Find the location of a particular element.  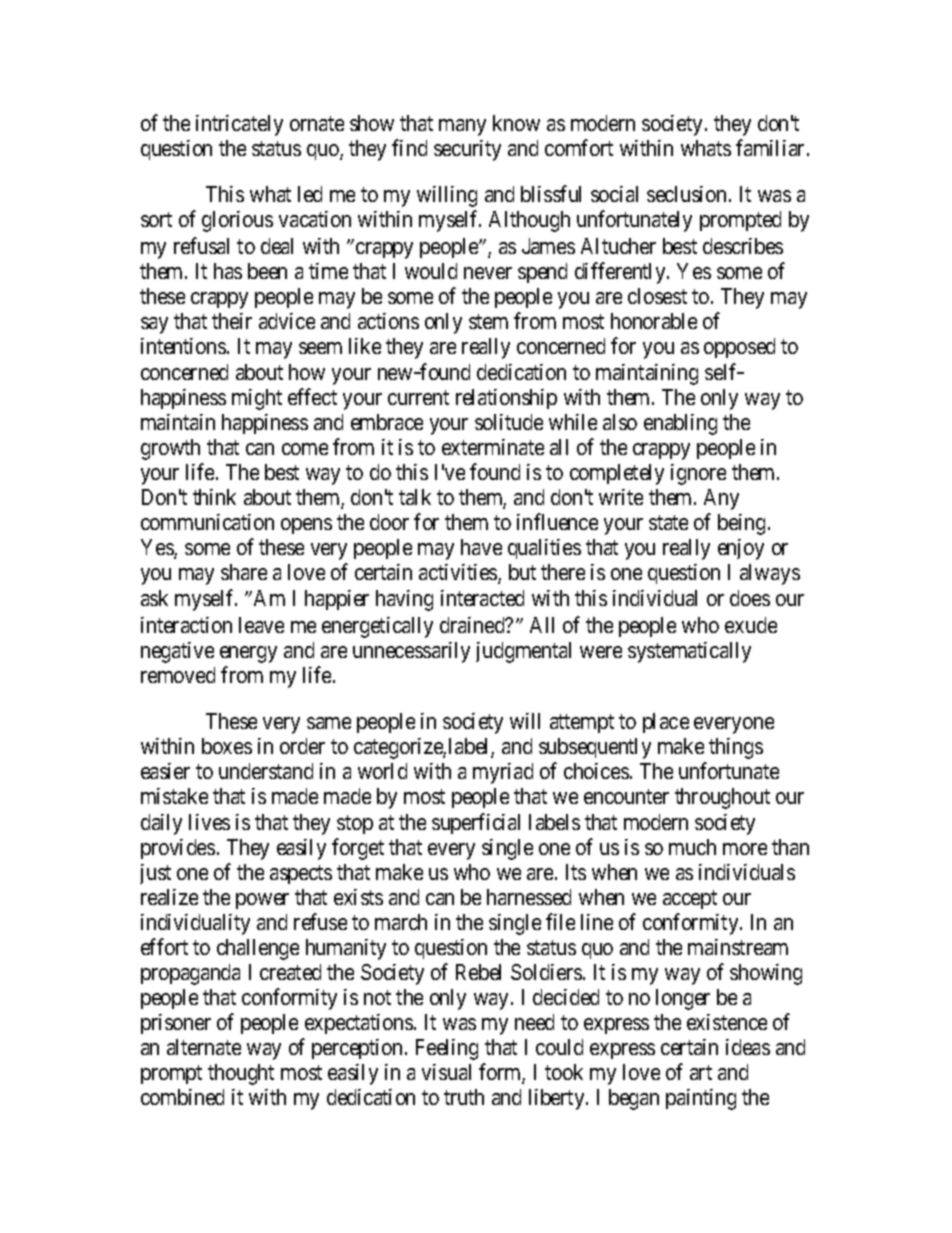

drained is located at coordinates (473, 625).
